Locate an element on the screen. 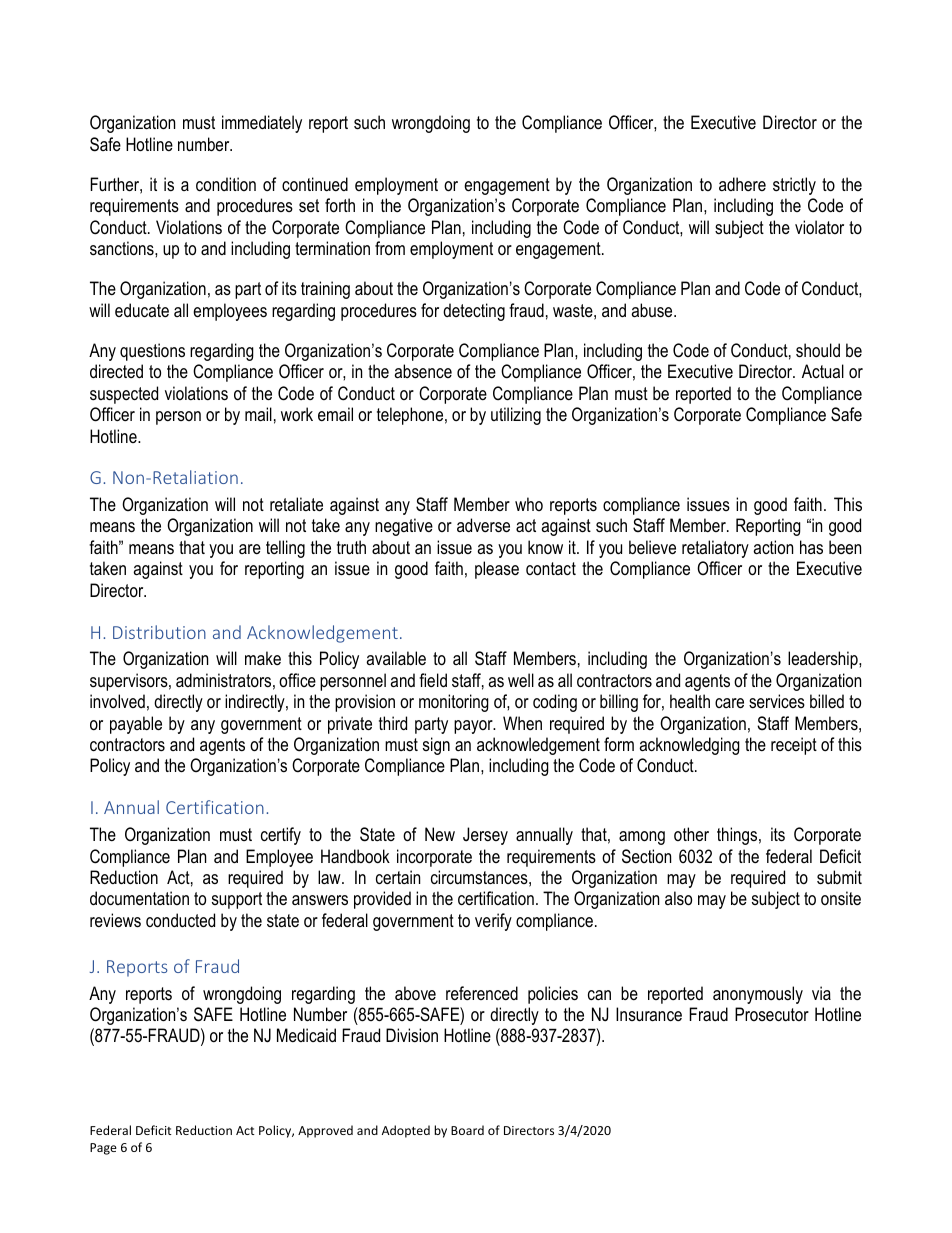 This screenshot has height=1233, width=952. leadership is located at coordinates (824, 660).
